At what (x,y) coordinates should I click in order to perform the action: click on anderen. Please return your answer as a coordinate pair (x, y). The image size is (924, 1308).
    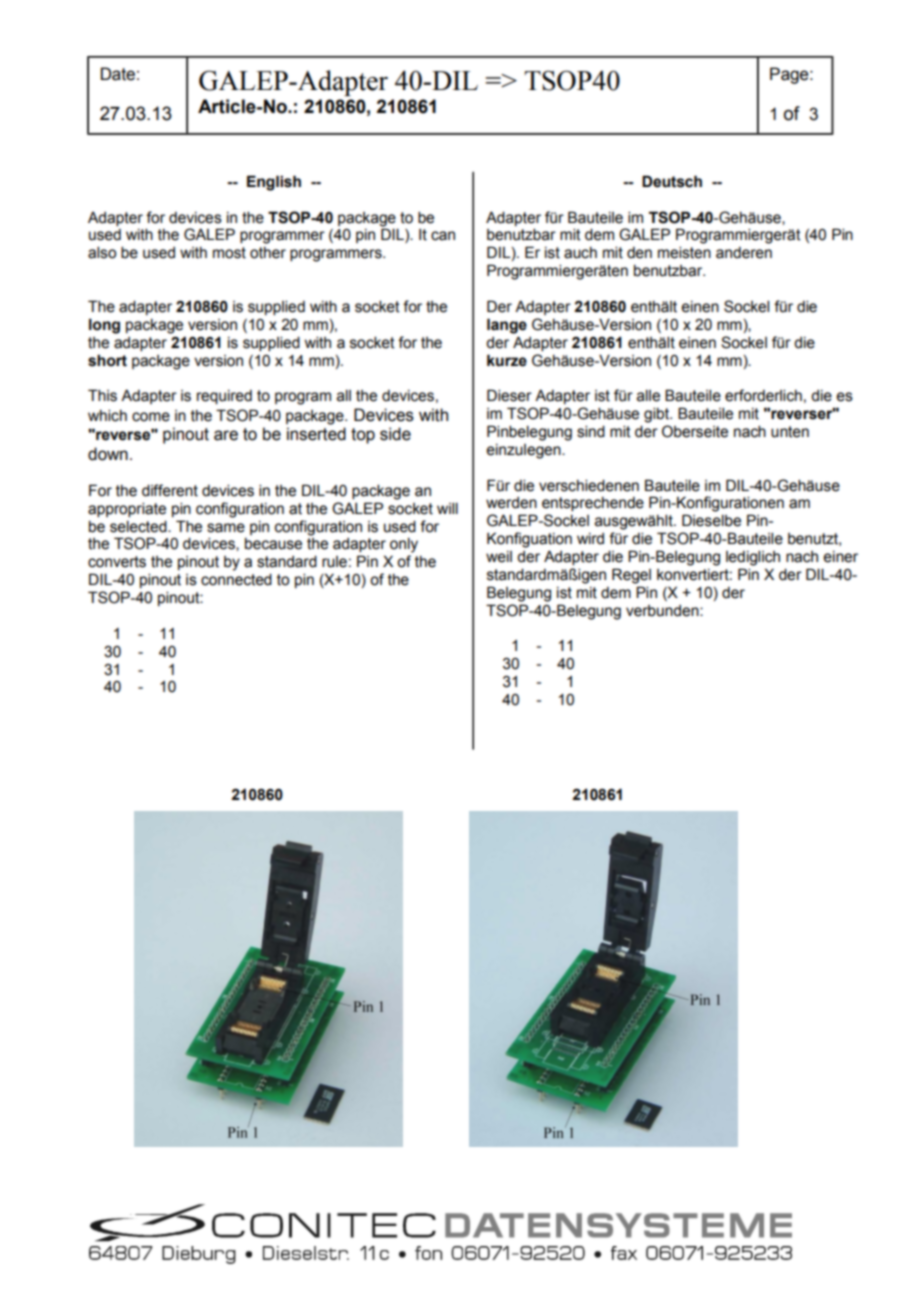
    Looking at the image, I should click on (744, 253).
